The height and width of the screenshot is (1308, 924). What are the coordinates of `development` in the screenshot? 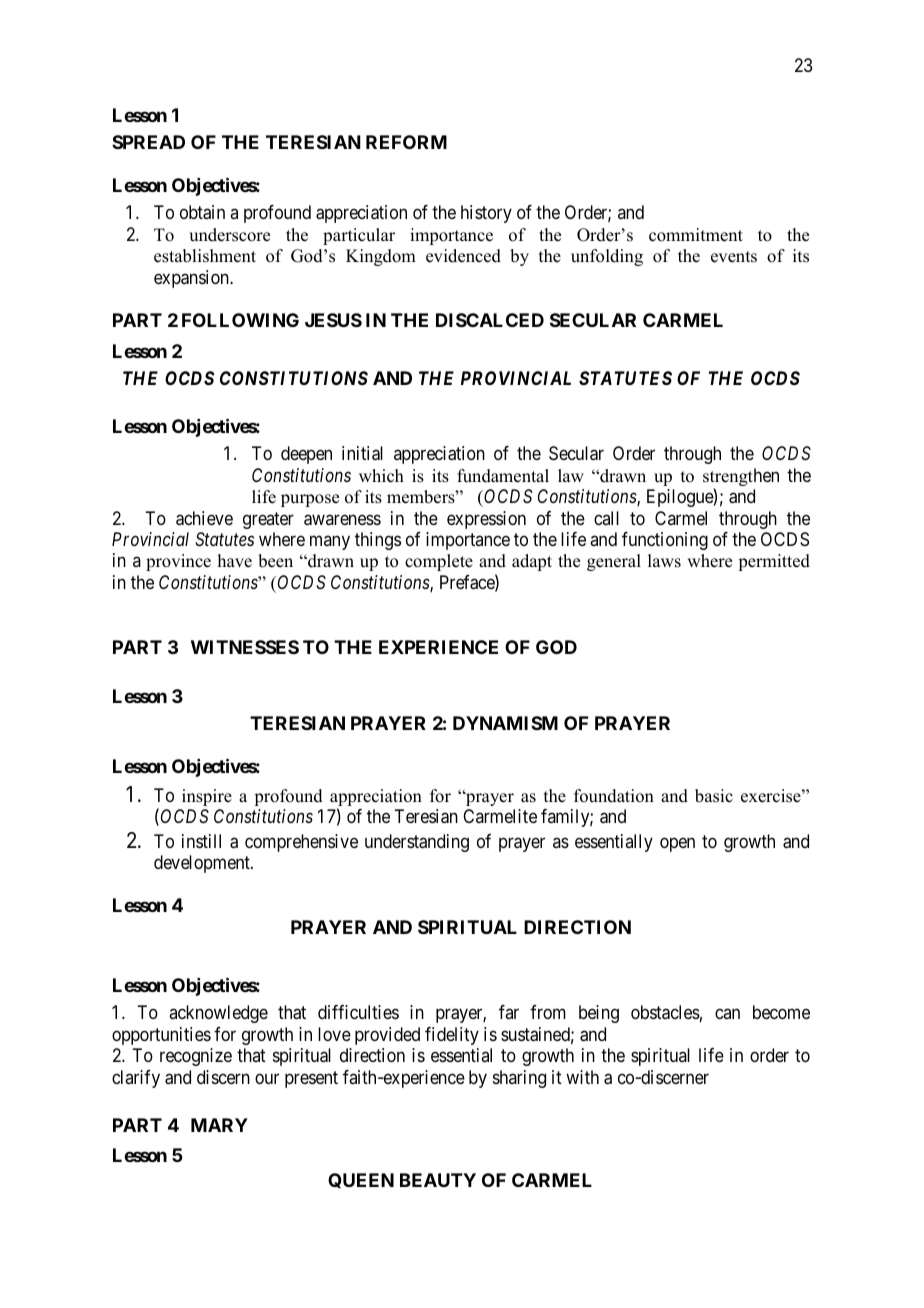 It's located at (203, 864).
